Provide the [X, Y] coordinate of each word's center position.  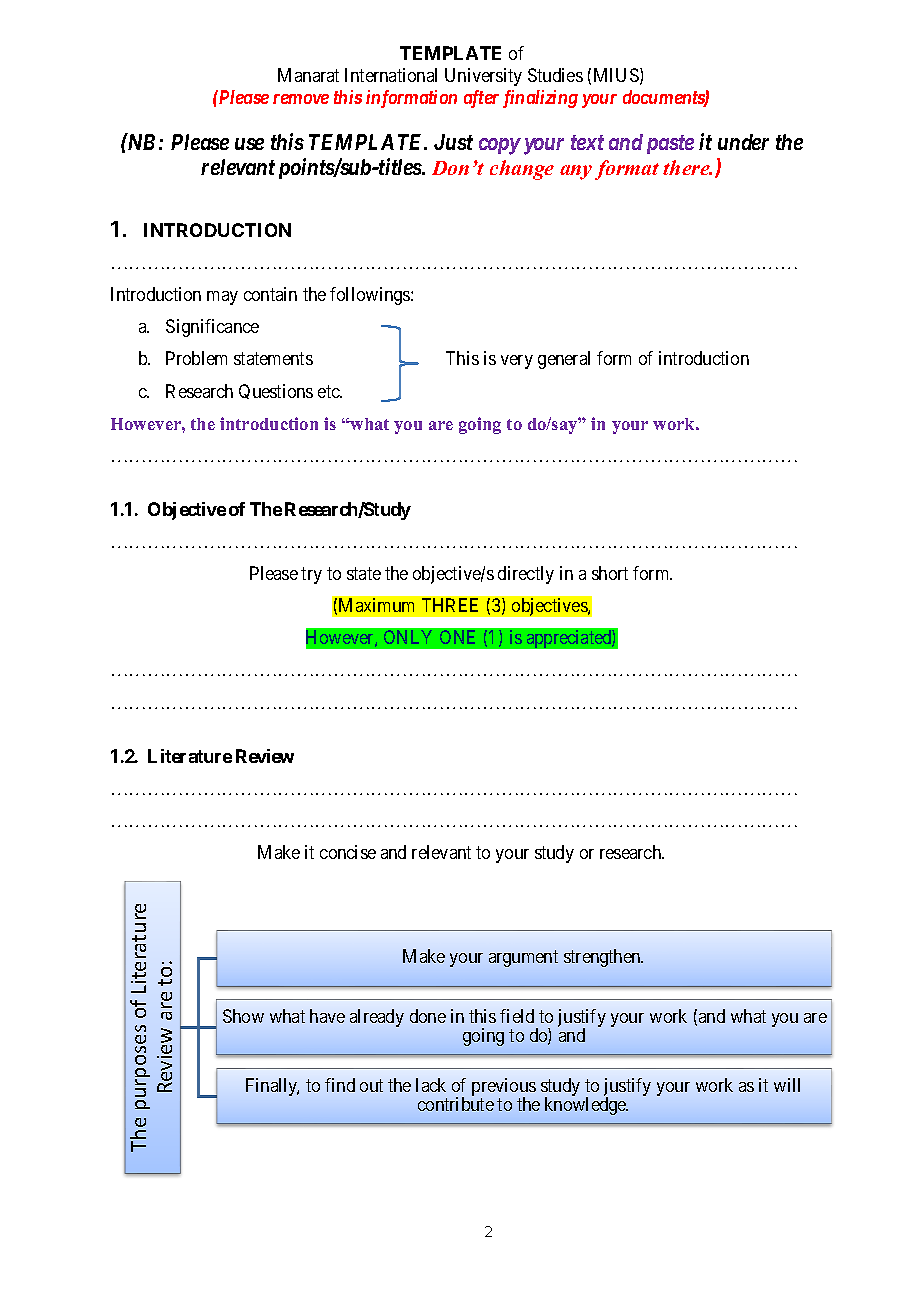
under [743, 142]
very [517, 362]
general [564, 360]
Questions [276, 391]
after [481, 99]
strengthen [603, 958]
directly [526, 575]
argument [523, 959]
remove [301, 99]
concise [348, 852]
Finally [272, 1087]
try [311, 575]
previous [504, 1088]
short [610, 573]
